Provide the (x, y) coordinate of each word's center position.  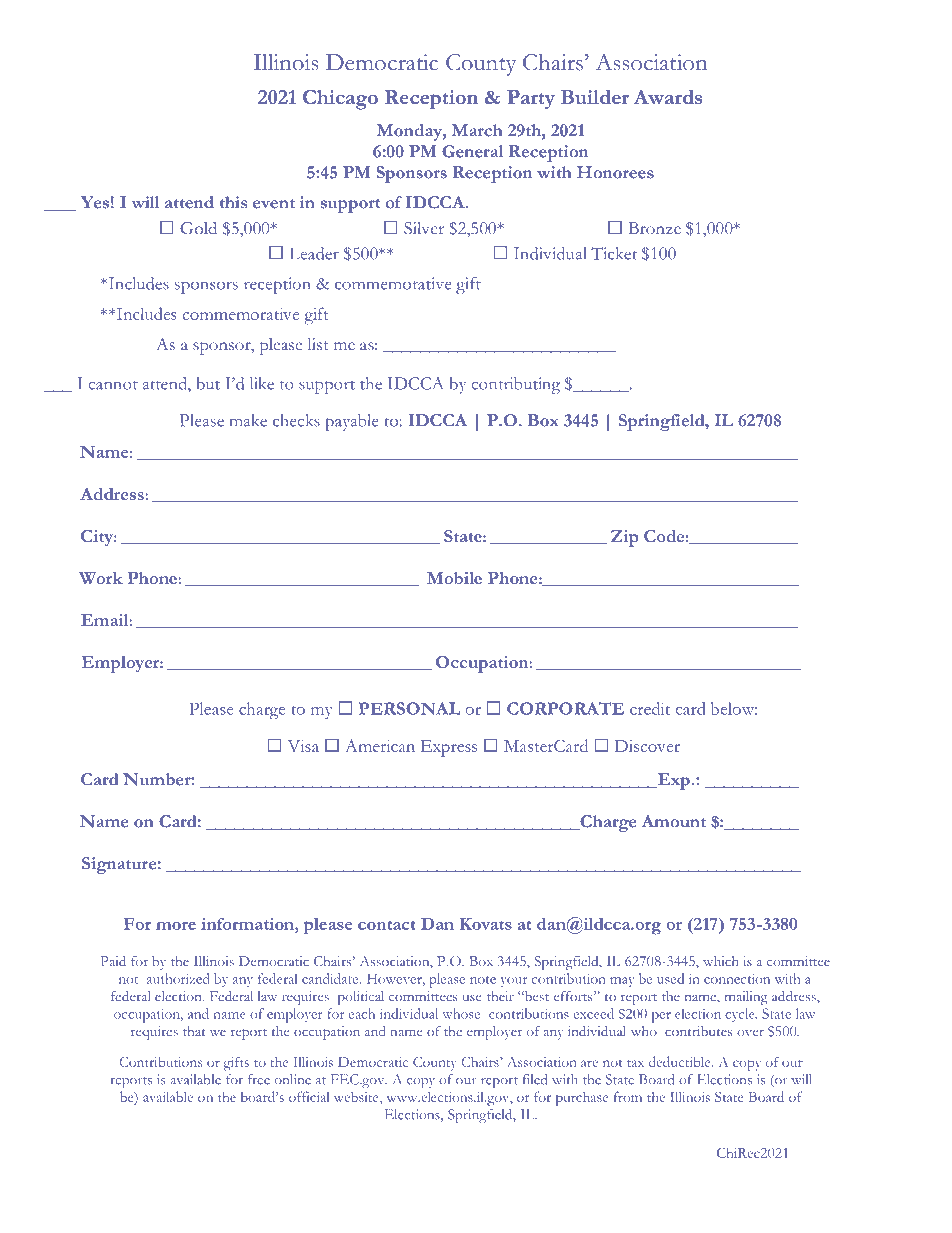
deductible (681, 1061)
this (233, 202)
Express (449, 748)
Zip (625, 538)
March (477, 130)
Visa (303, 746)
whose (461, 1013)
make (248, 420)
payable (351, 422)
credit (650, 708)
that (194, 1031)
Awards (668, 97)
